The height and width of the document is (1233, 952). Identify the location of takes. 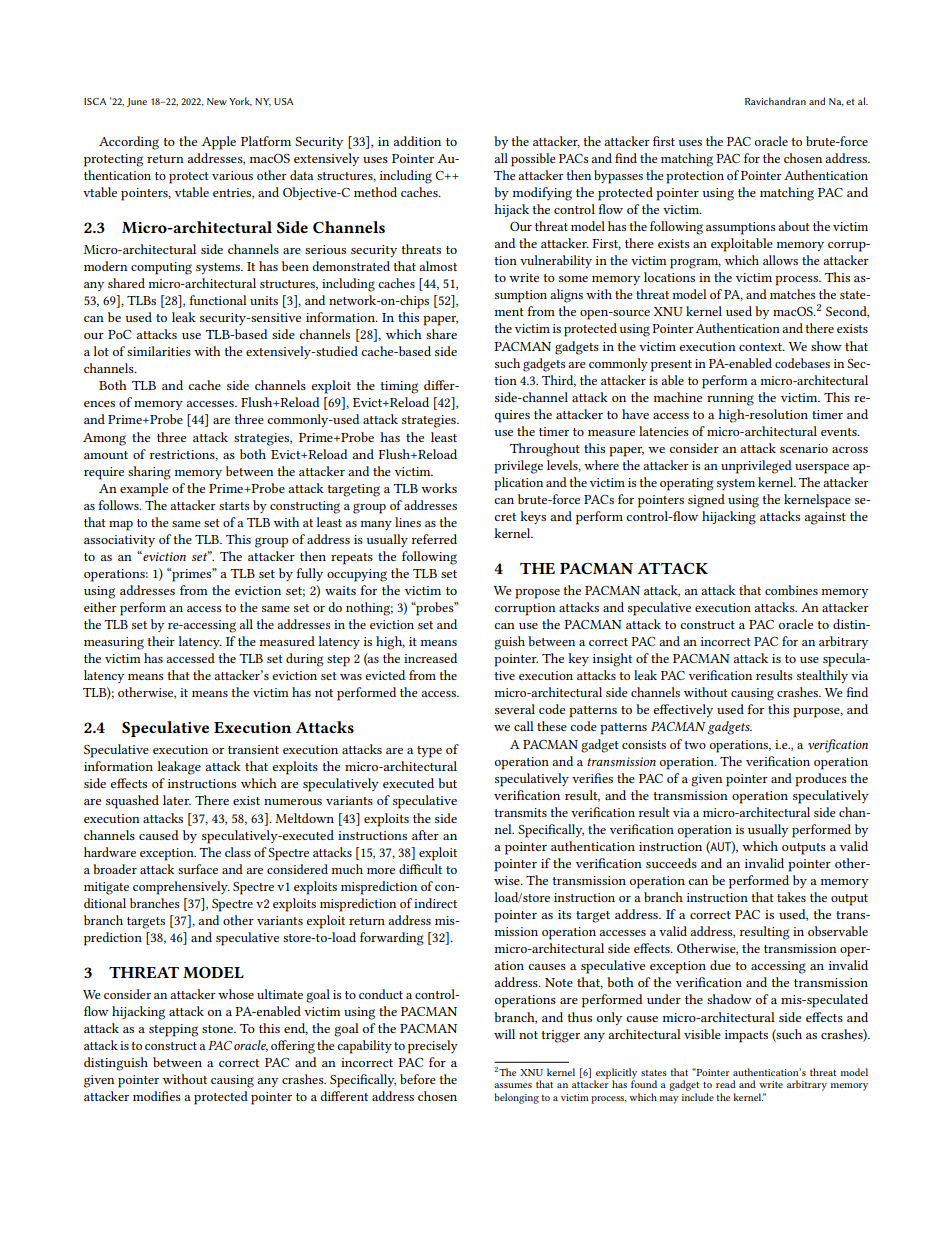
(791, 897).
